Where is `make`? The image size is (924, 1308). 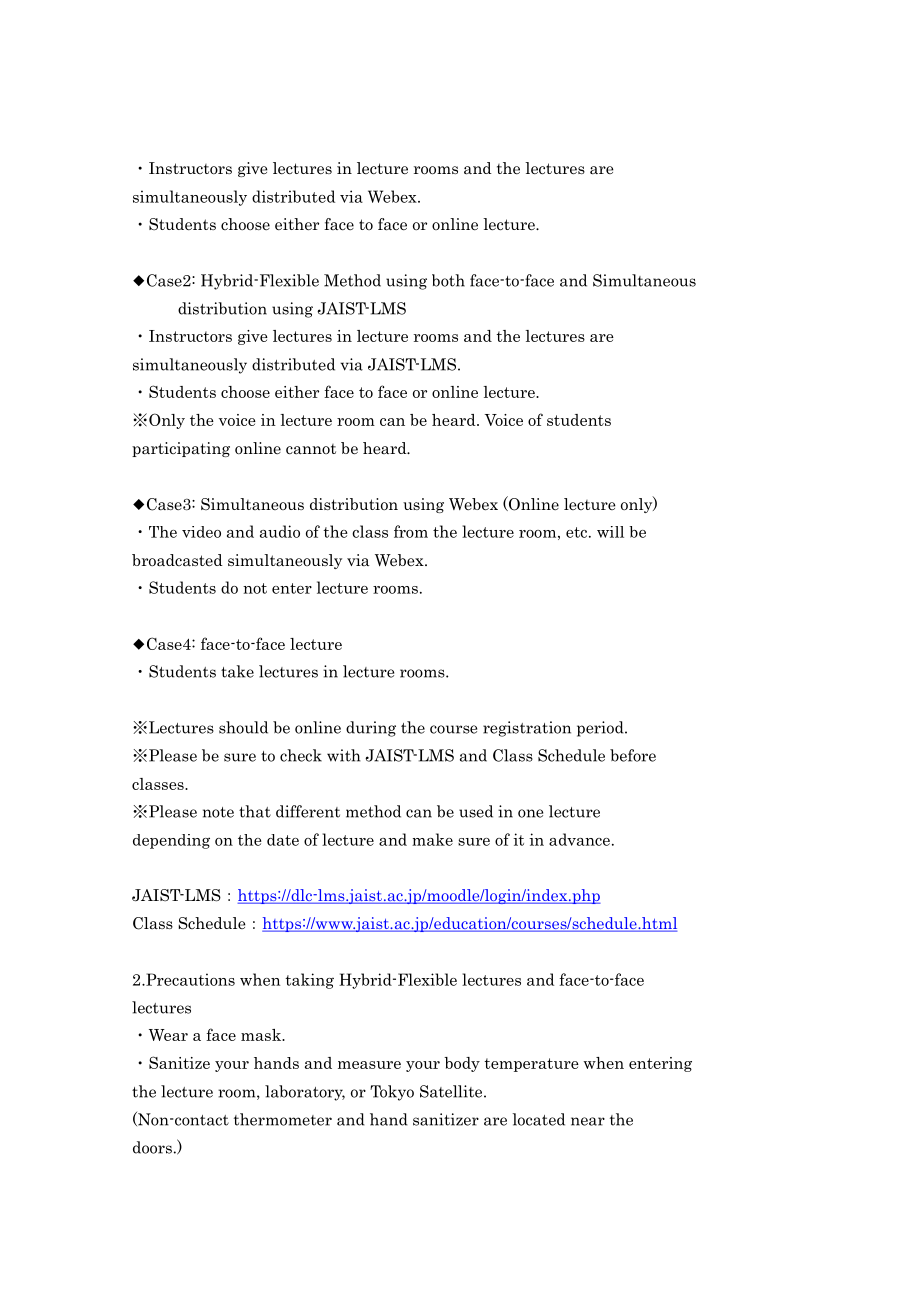 make is located at coordinates (432, 839).
